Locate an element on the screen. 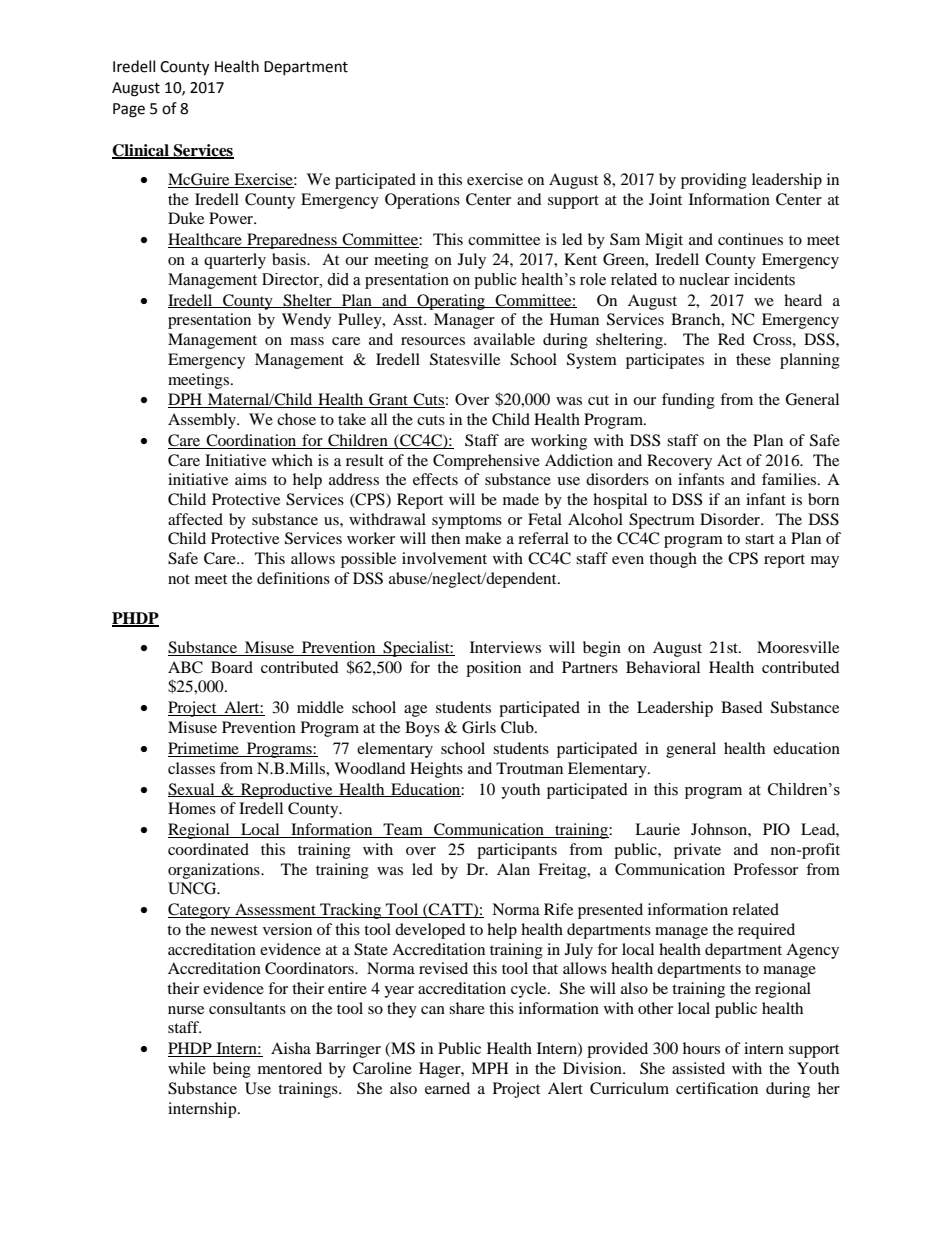  Operations is located at coordinates (422, 201).
